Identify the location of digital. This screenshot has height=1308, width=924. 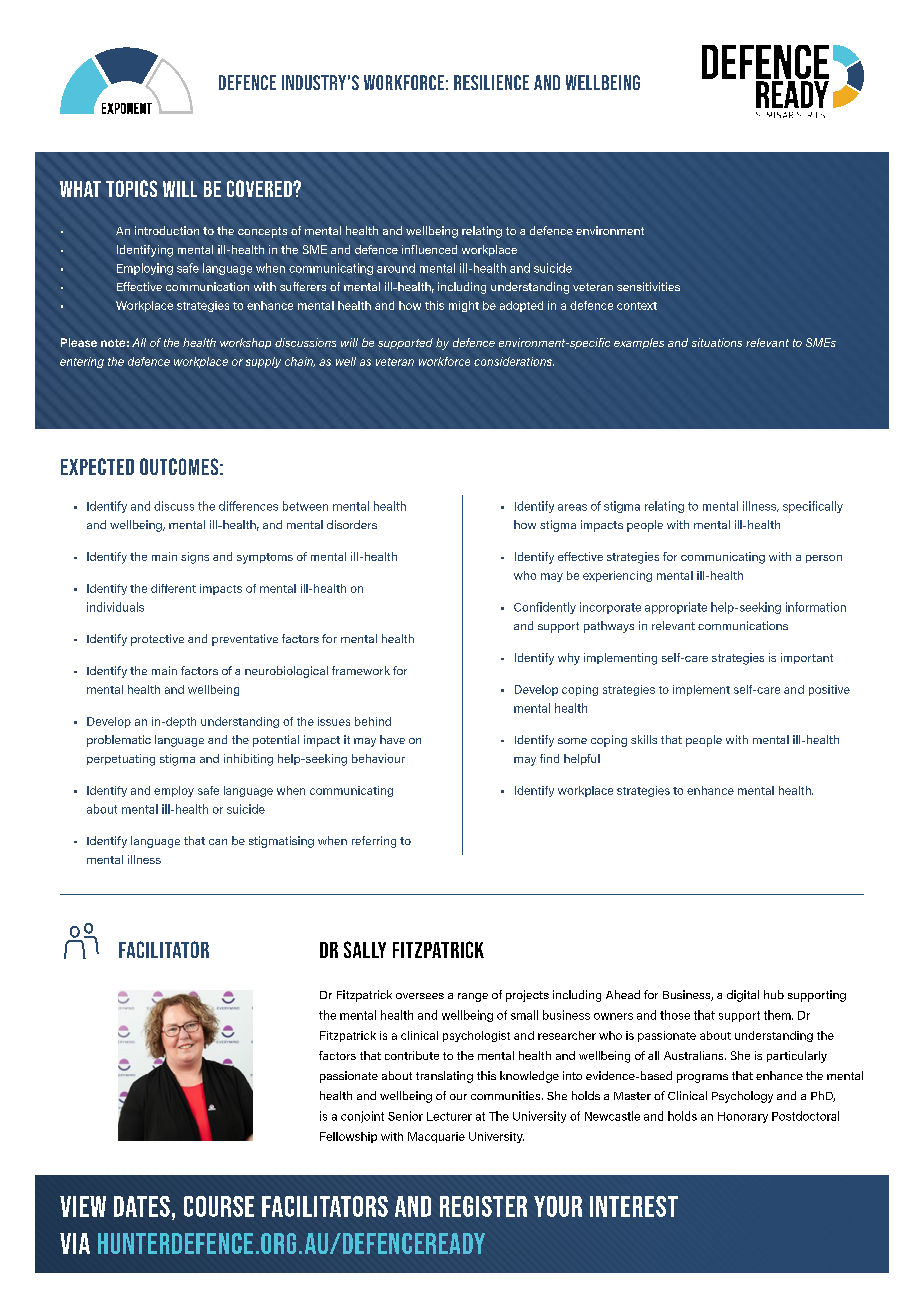
(743, 996).
